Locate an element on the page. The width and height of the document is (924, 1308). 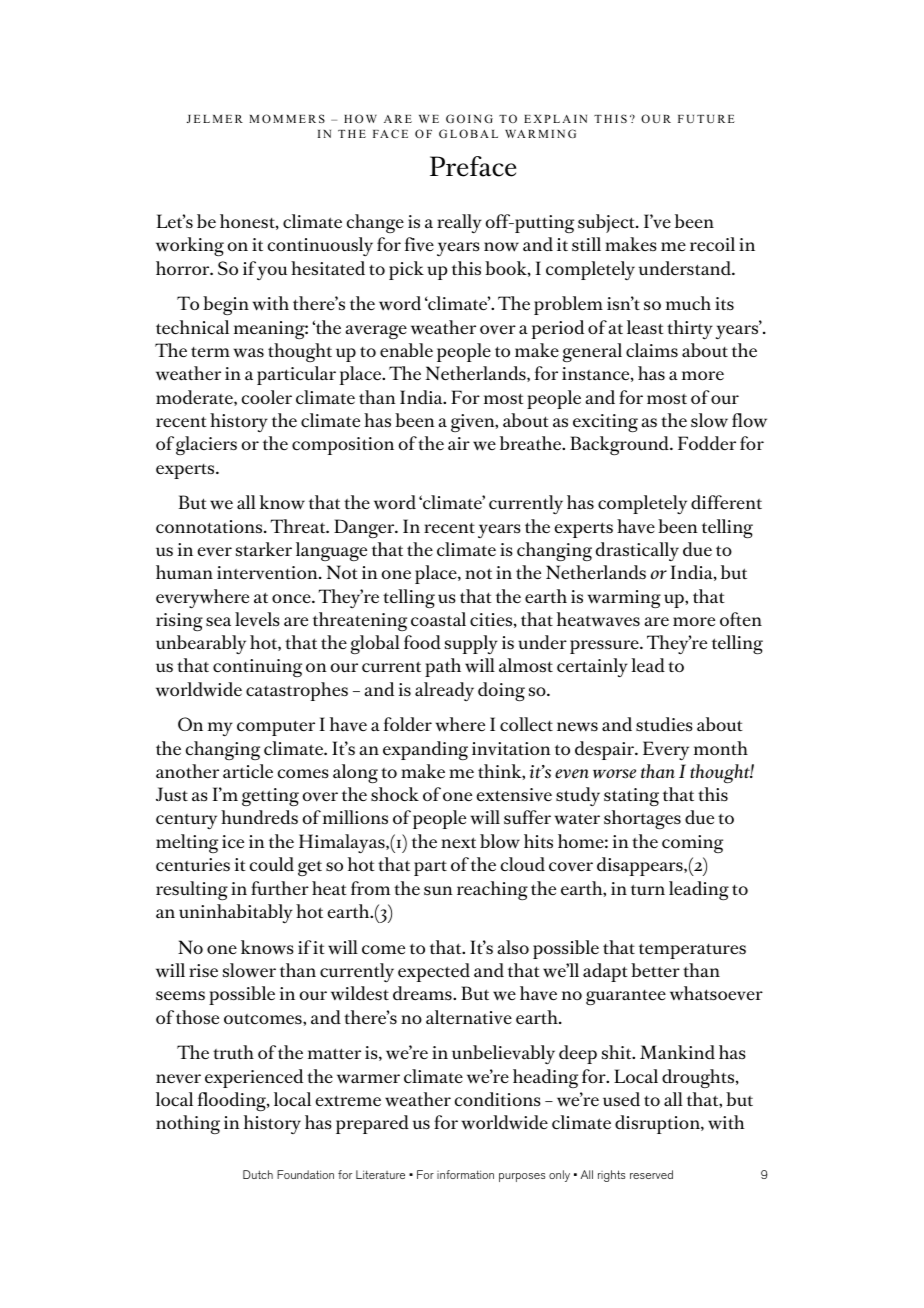
hundreds is located at coordinates (259, 817).
